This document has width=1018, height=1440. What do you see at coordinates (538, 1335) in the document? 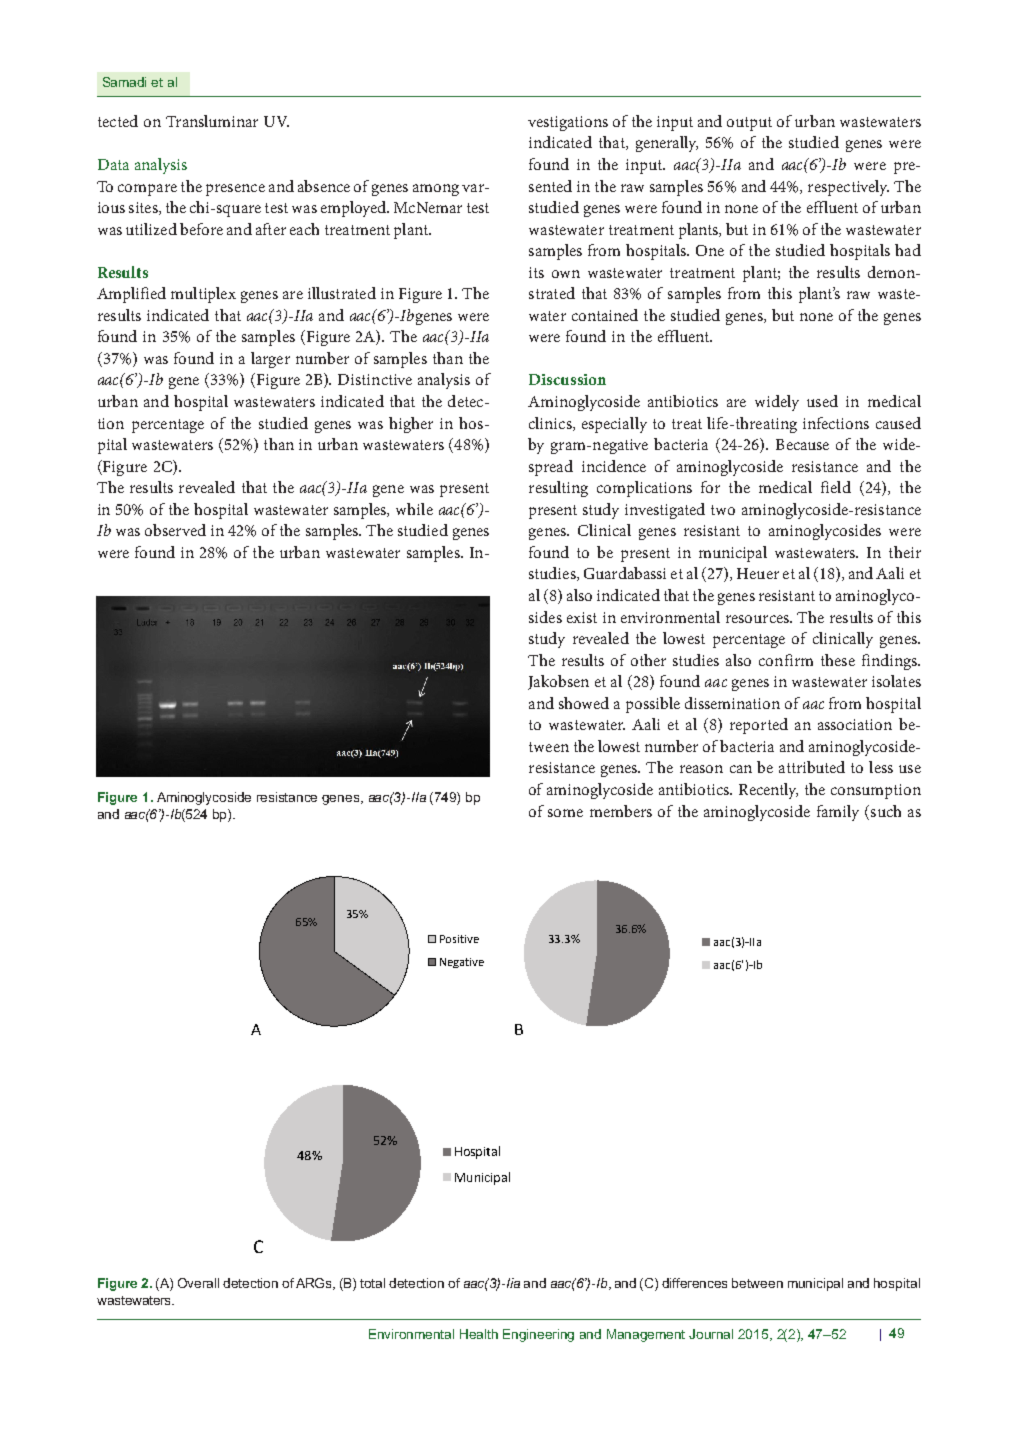
I see `Engineering` at bounding box center [538, 1335].
